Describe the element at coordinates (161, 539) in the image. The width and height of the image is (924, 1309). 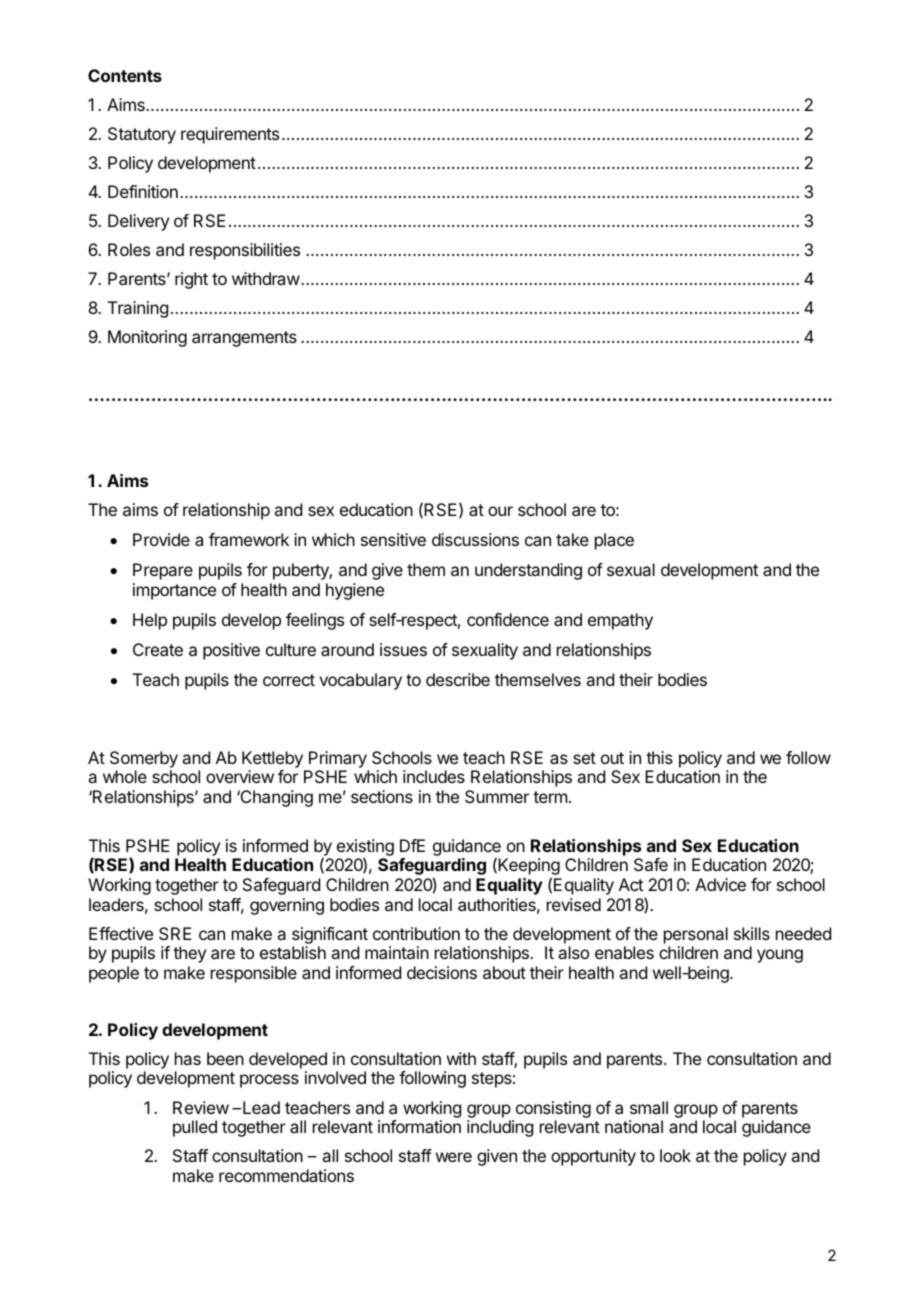
I see `Provide` at that location.
